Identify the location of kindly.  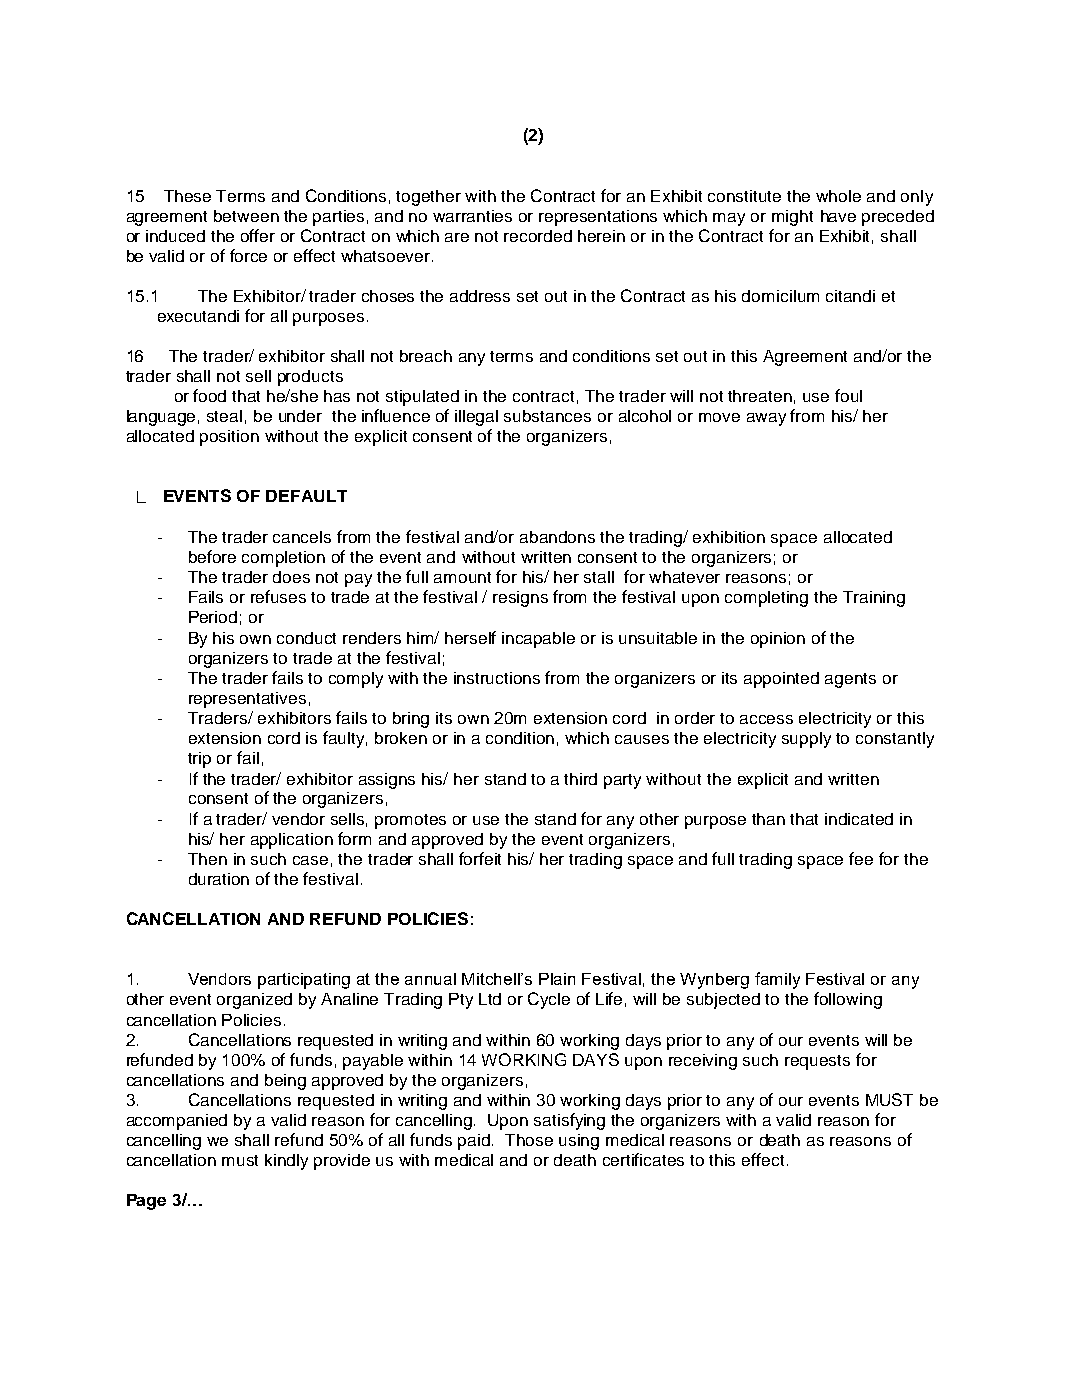
(286, 1162).
